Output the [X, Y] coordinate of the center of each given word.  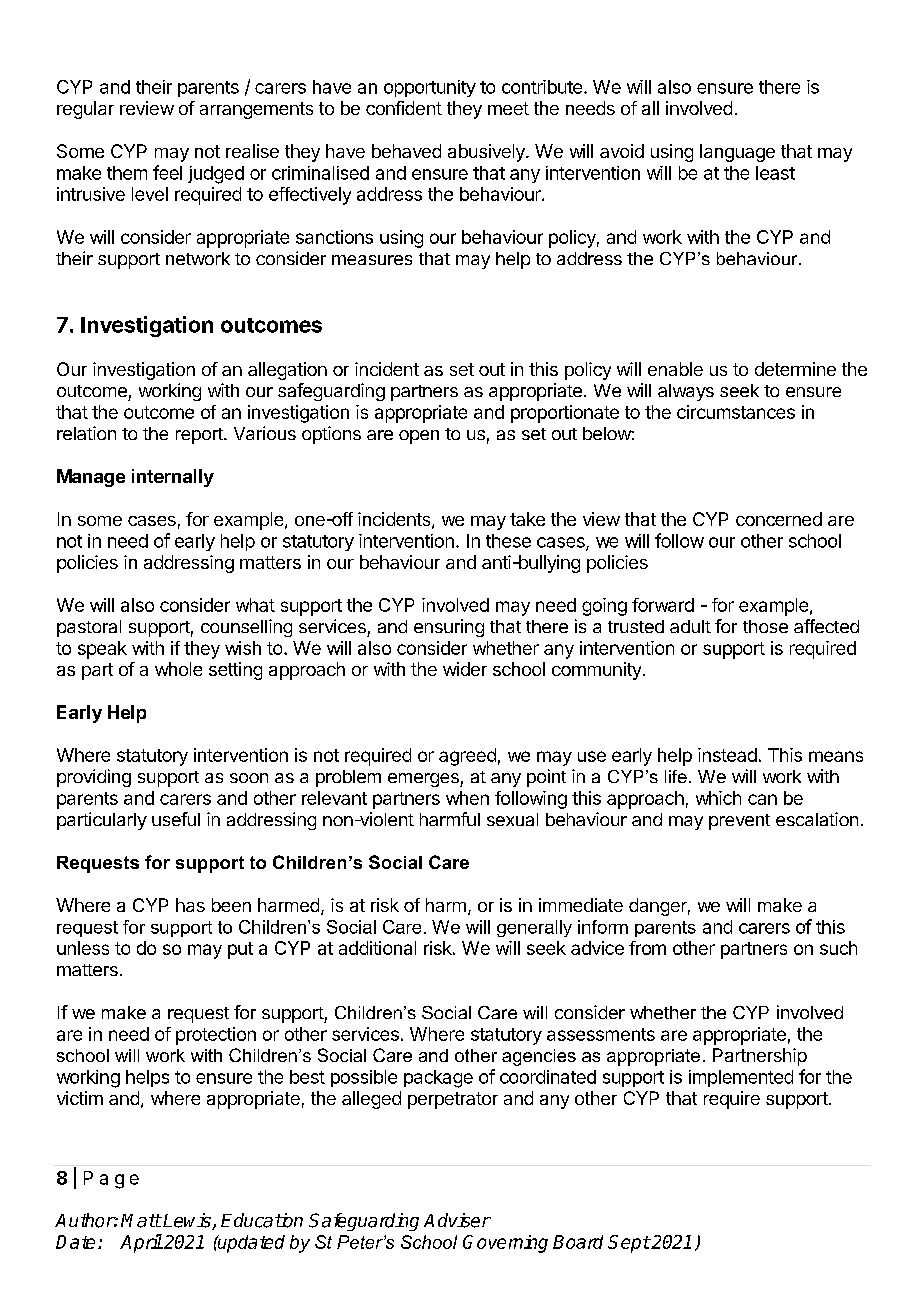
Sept [629, 1244]
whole [178, 669]
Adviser [457, 1220]
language [737, 153]
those [765, 626]
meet [508, 108]
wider [465, 669]
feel [167, 172]
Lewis [187, 1221]
